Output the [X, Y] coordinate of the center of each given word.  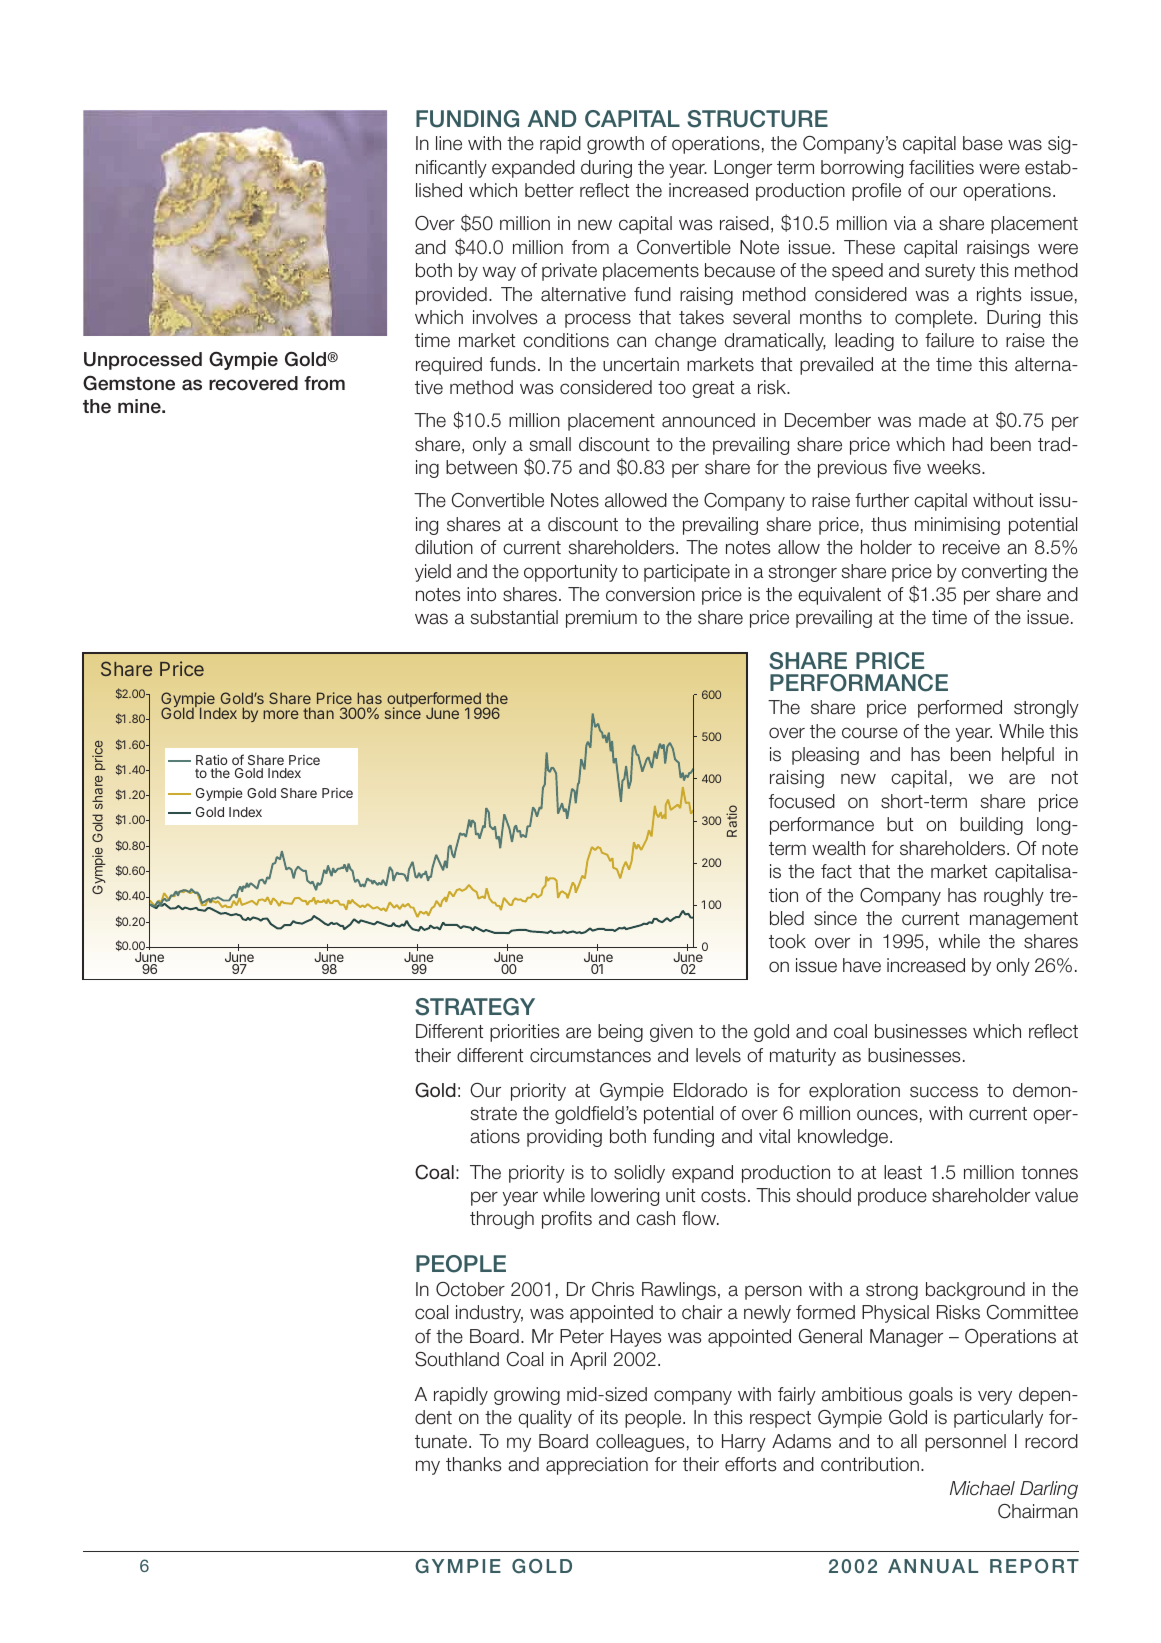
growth [615, 145]
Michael [982, 1488]
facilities [941, 167]
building [991, 826]
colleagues [640, 1443]
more [281, 714]
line [449, 143]
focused [802, 801]
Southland [457, 1359]
